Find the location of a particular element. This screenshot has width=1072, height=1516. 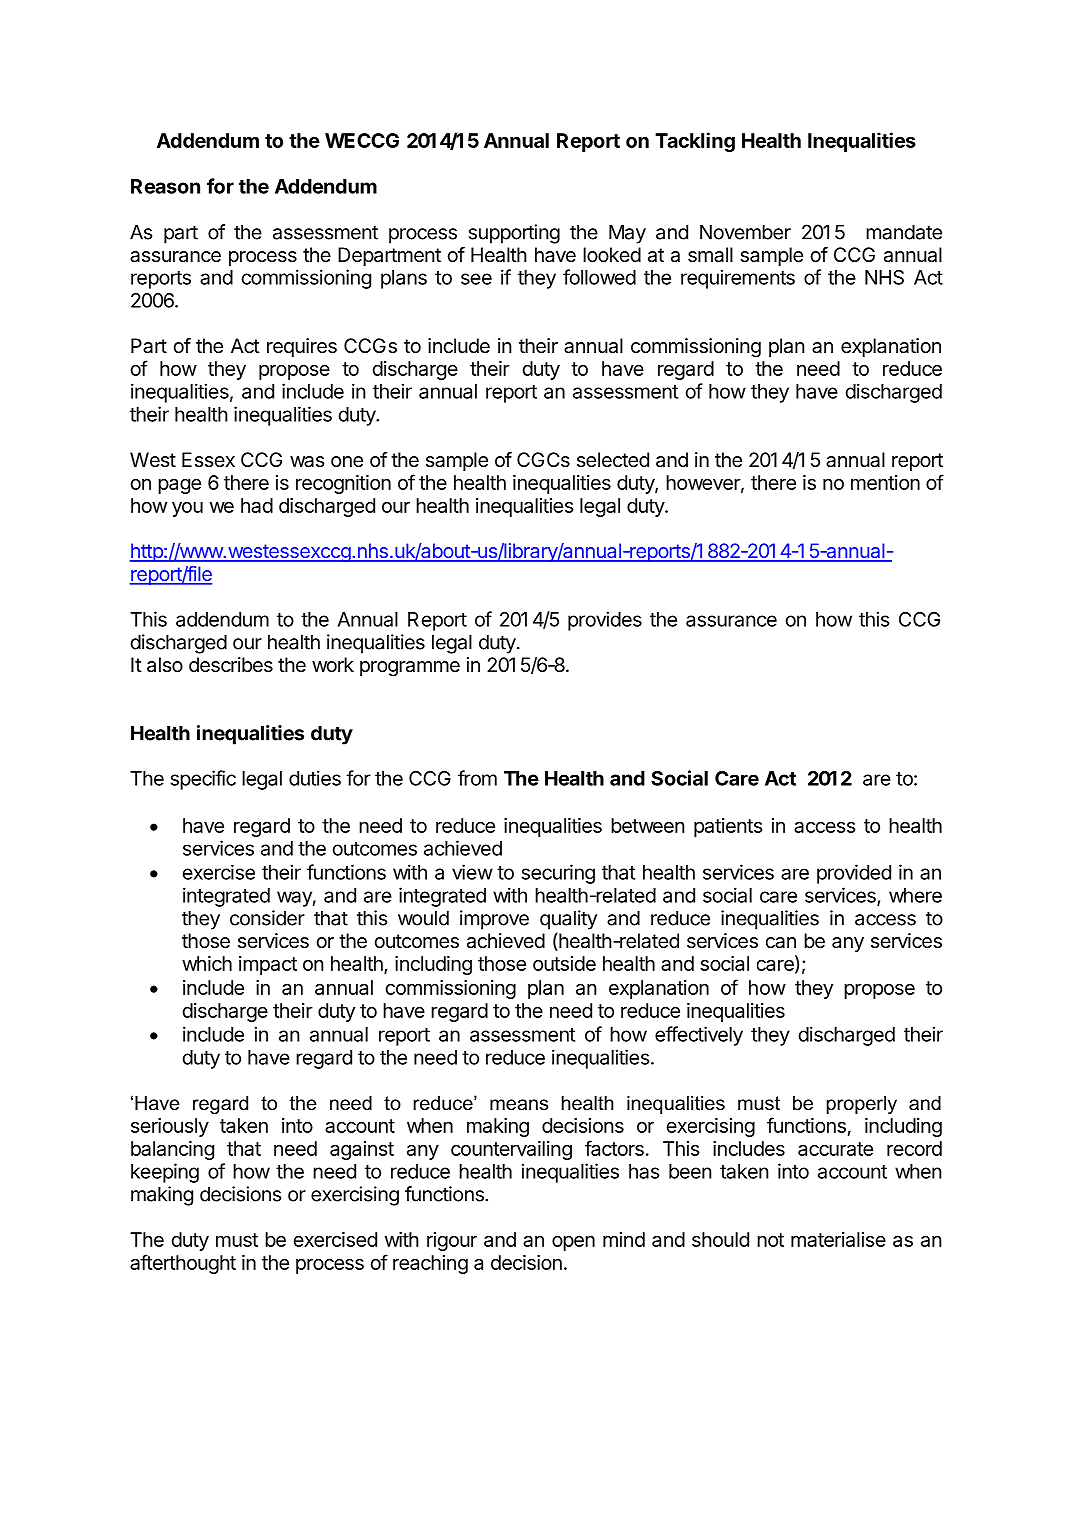

consider is located at coordinates (267, 918).
